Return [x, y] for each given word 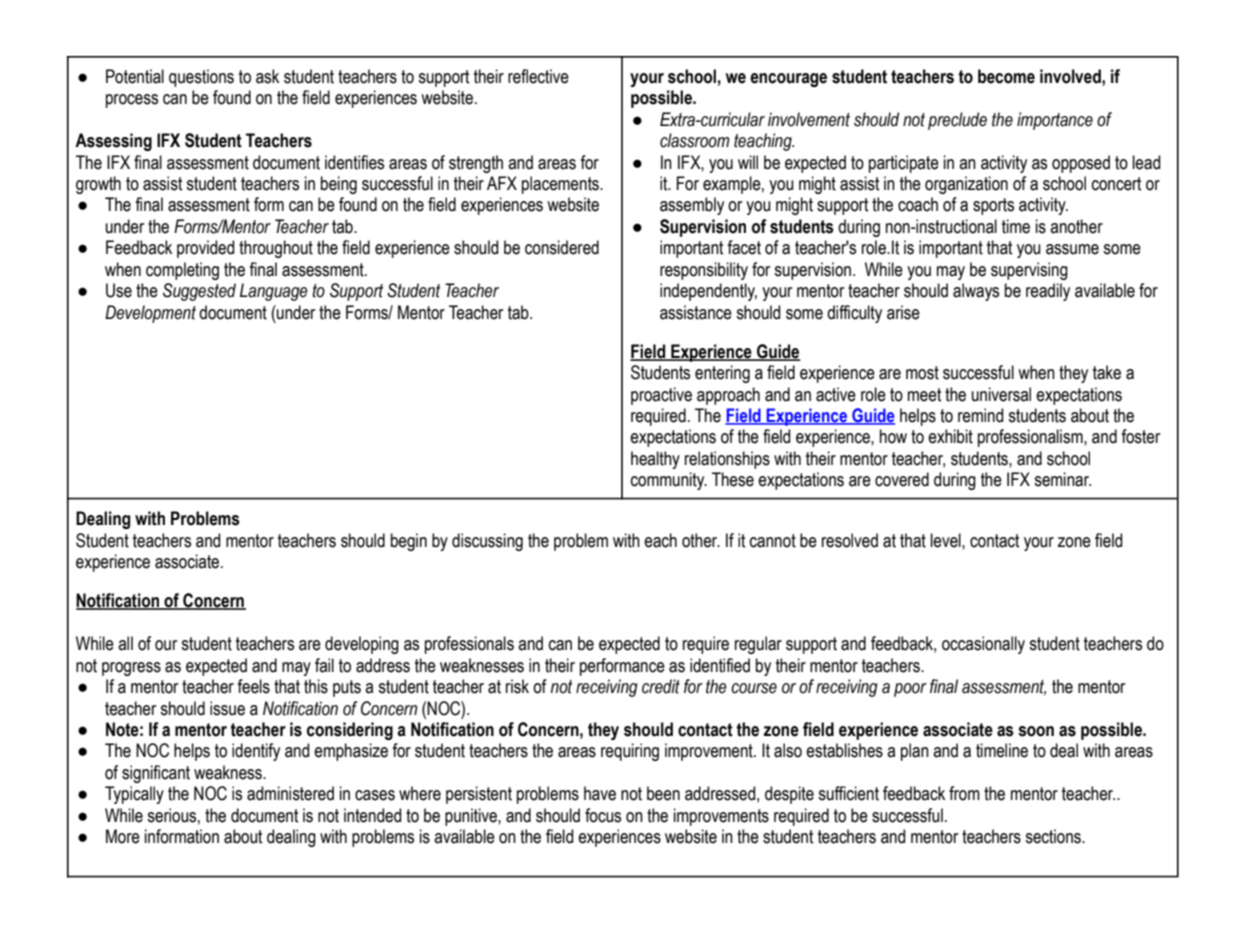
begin [409, 542]
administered [290, 793]
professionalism [1031, 438]
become [1006, 76]
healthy [655, 460]
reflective [538, 76]
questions [201, 78]
